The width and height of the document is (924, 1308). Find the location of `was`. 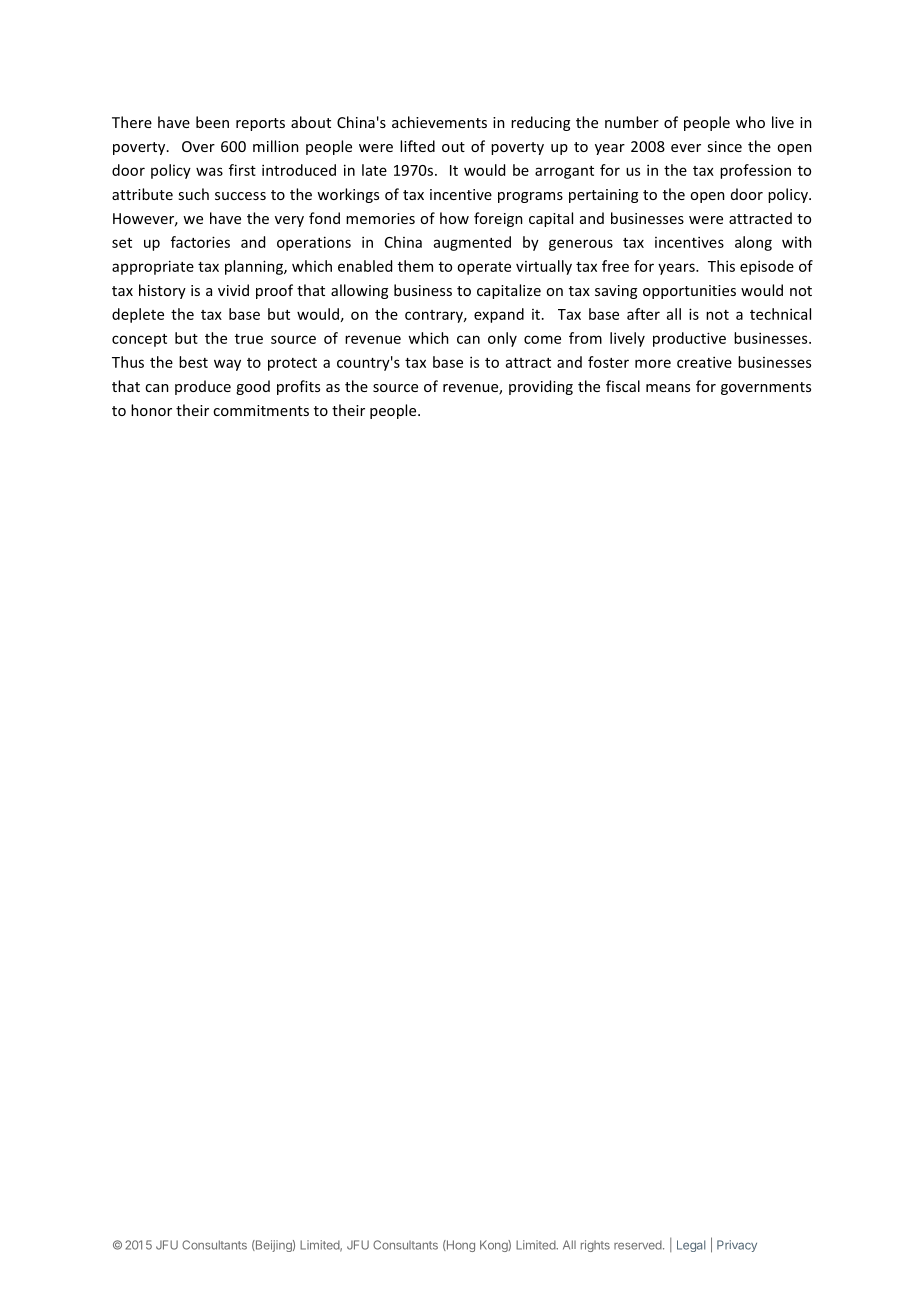

was is located at coordinates (209, 171).
